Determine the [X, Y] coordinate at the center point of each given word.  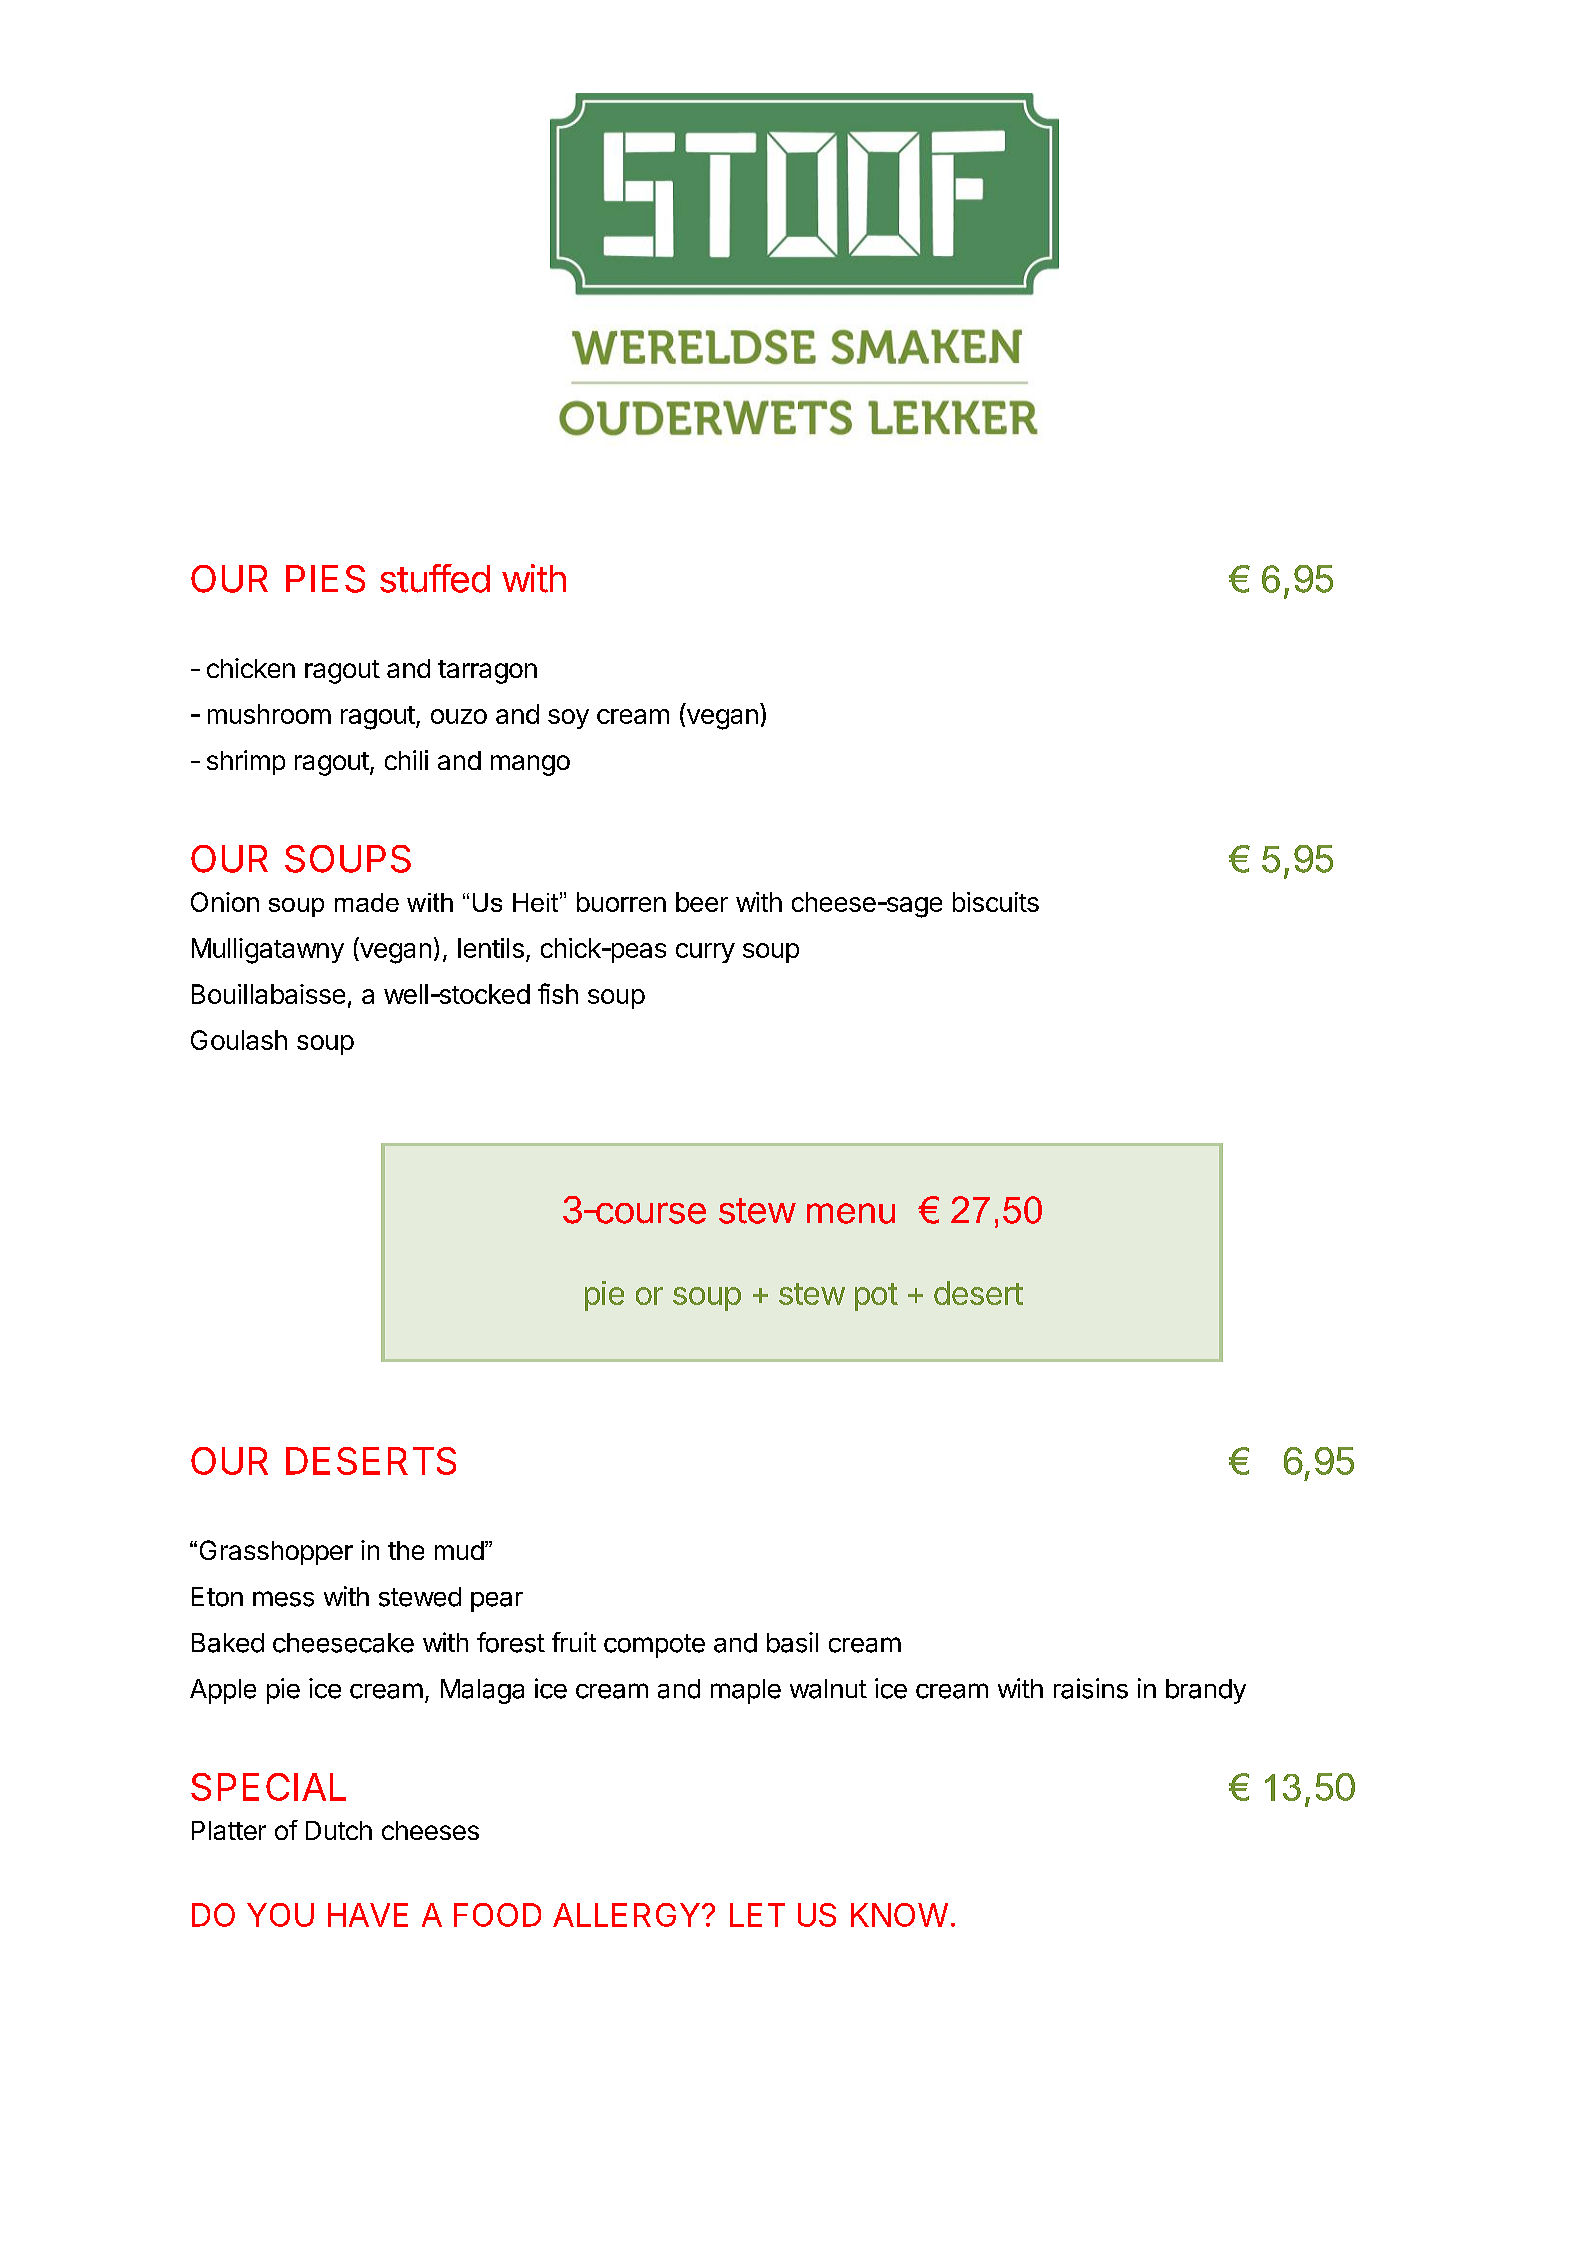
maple [746, 1691]
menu [851, 1213]
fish [558, 993]
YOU [280, 1915]
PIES [325, 579]
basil [792, 1642]
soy [568, 719]
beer [702, 902]
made [367, 902]
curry [705, 953]
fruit [574, 1642]
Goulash [239, 1040]
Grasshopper [276, 1552]
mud [459, 1550]
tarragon [487, 672]
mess [283, 1599]
